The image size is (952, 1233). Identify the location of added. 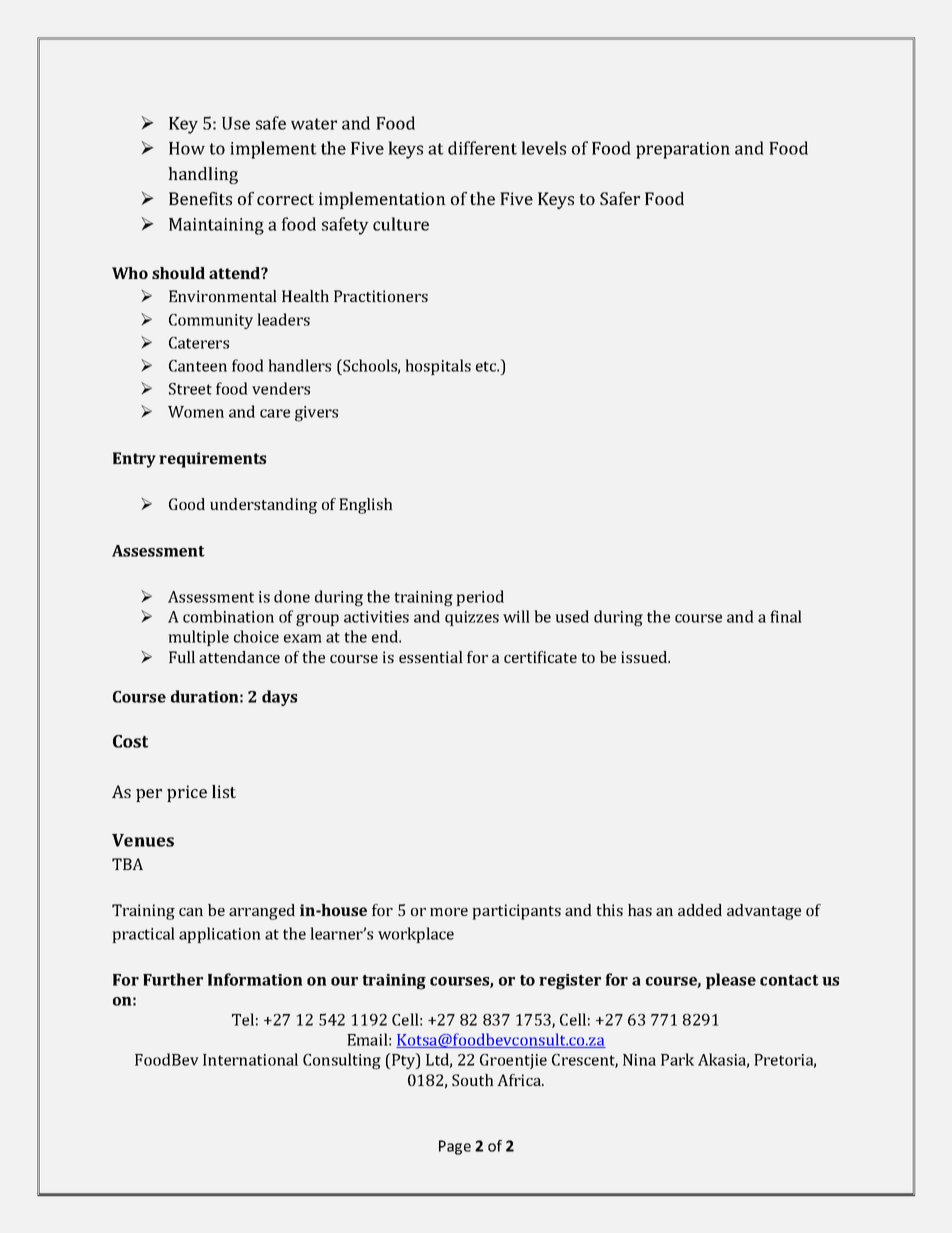
(700, 910).
